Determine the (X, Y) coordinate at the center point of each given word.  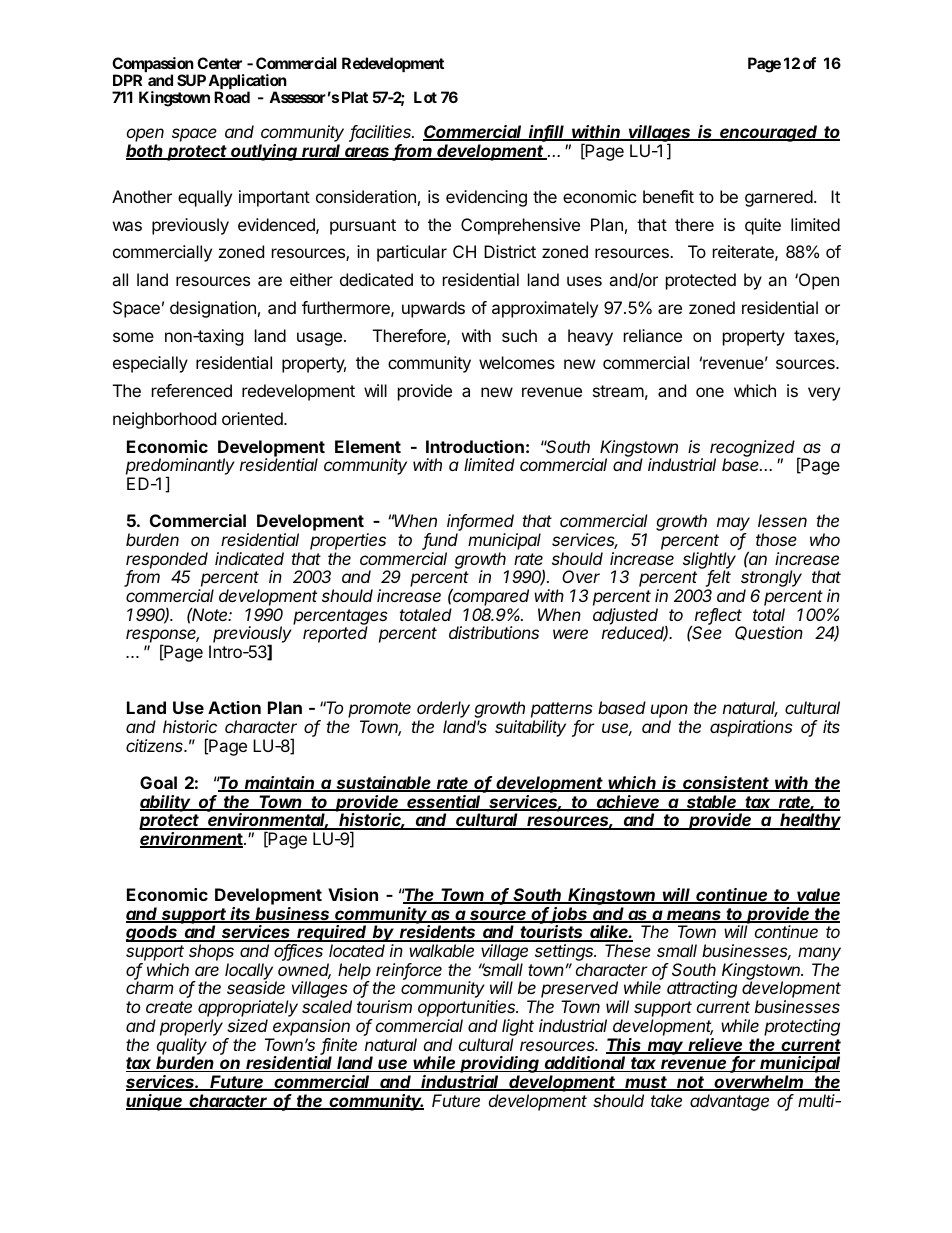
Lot (425, 97)
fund (440, 541)
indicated (249, 558)
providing (500, 1066)
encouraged (769, 133)
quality (182, 1047)
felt (718, 578)
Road (232, 97)
